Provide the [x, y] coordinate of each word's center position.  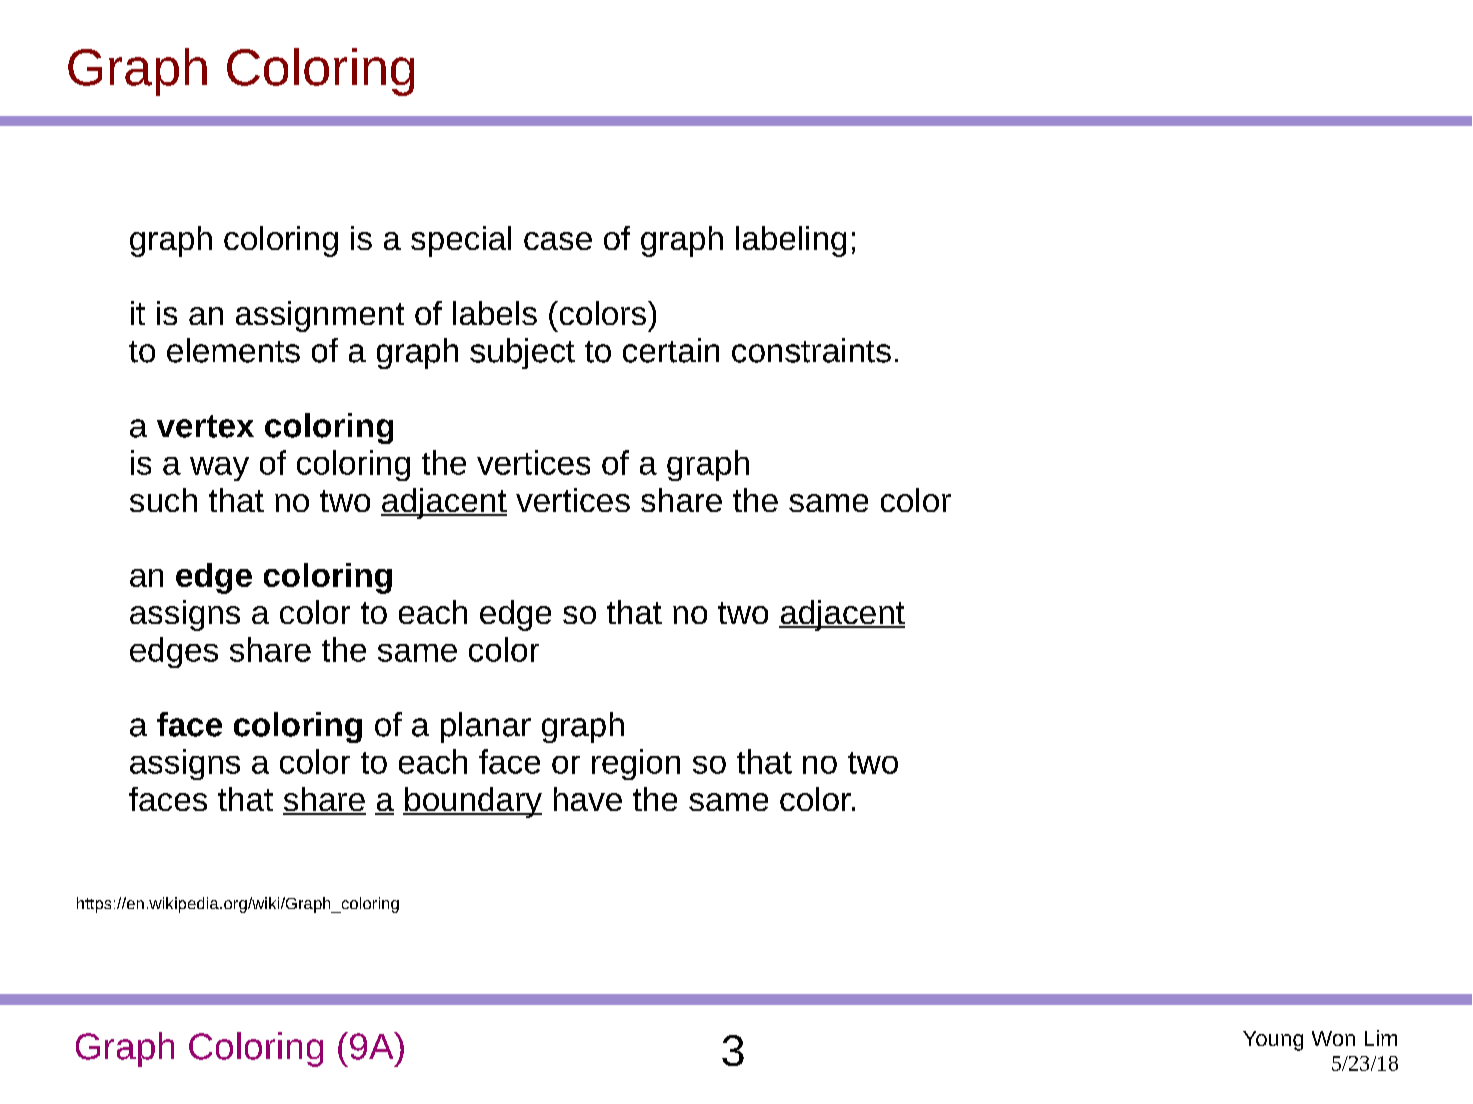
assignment [320, 316]
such [163, 500]
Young [1273, 1041]
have [588, 799]
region [636, 764]
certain [671, 350]
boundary [472, 802]
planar [486, 727]
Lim [1381, 1038]
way [219, 469]
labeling [791, 241]
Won [1333, 1038]
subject [522, 353]
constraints [811, 350]
